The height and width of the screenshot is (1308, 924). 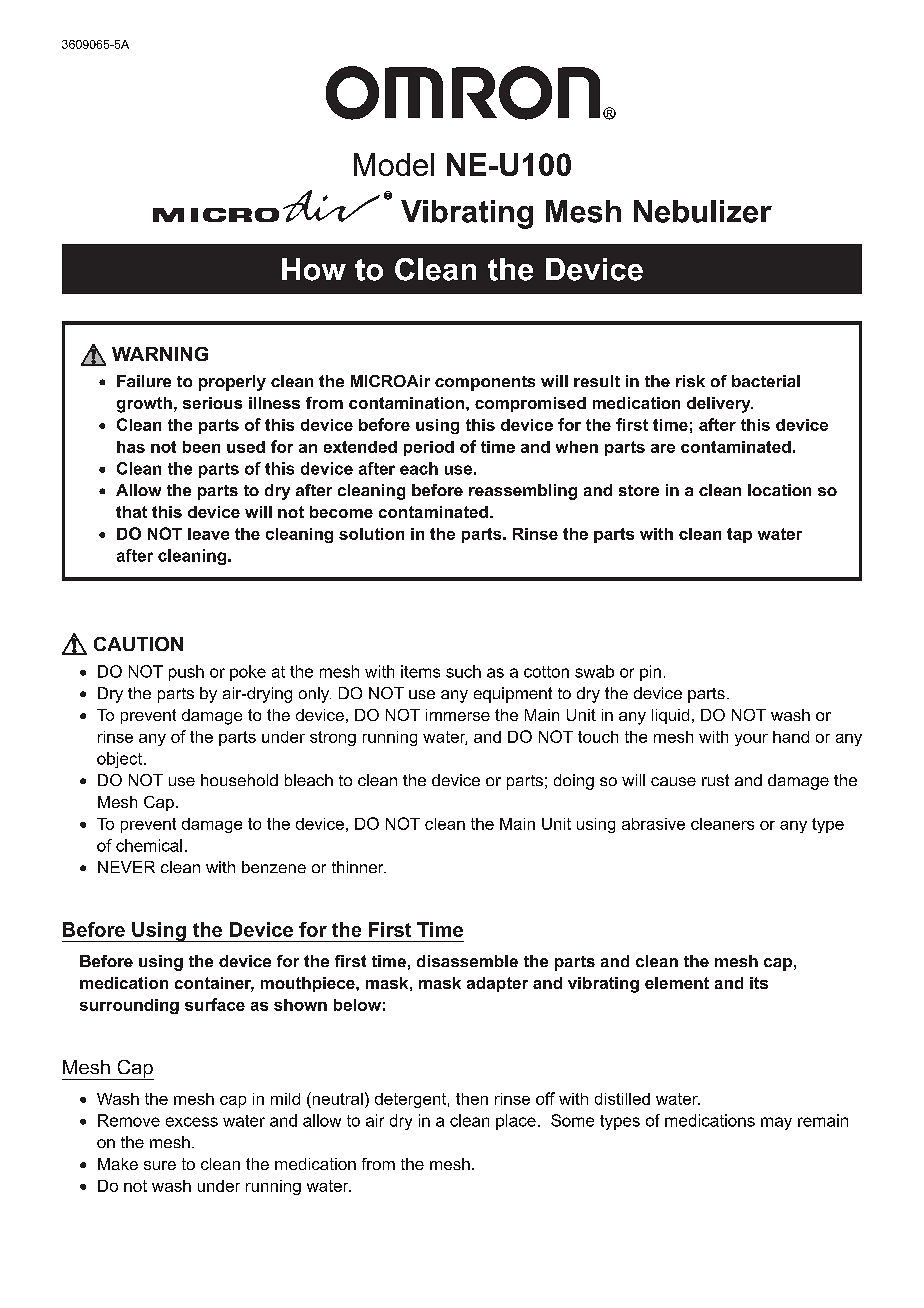 I want to click on such, so click(x=463, y=671).
